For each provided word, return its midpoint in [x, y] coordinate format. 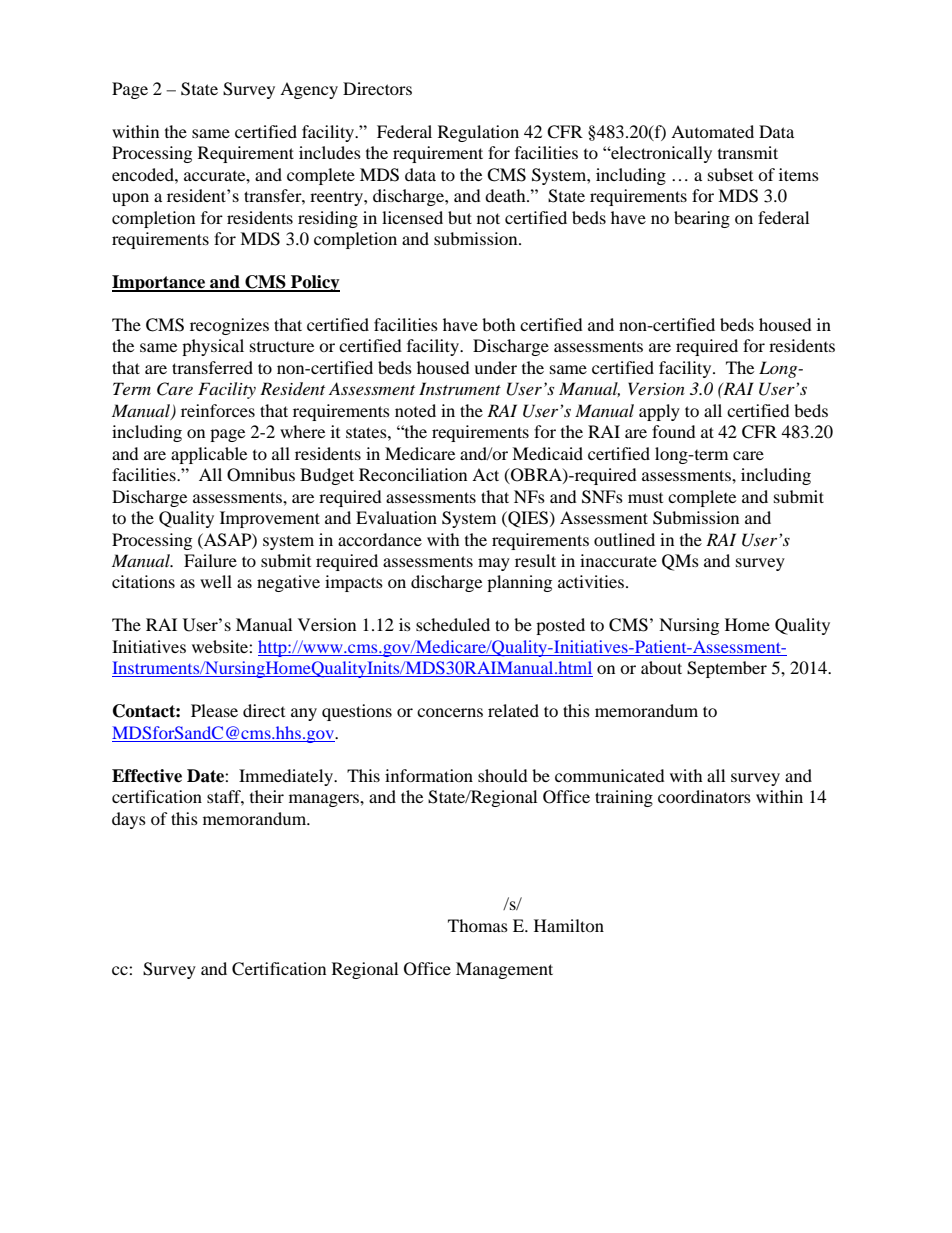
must [645, 498]
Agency [309, 90]
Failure [210, 560]
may [494, 564]
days [129, 820]
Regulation [478, 133]
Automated [712, 131]
